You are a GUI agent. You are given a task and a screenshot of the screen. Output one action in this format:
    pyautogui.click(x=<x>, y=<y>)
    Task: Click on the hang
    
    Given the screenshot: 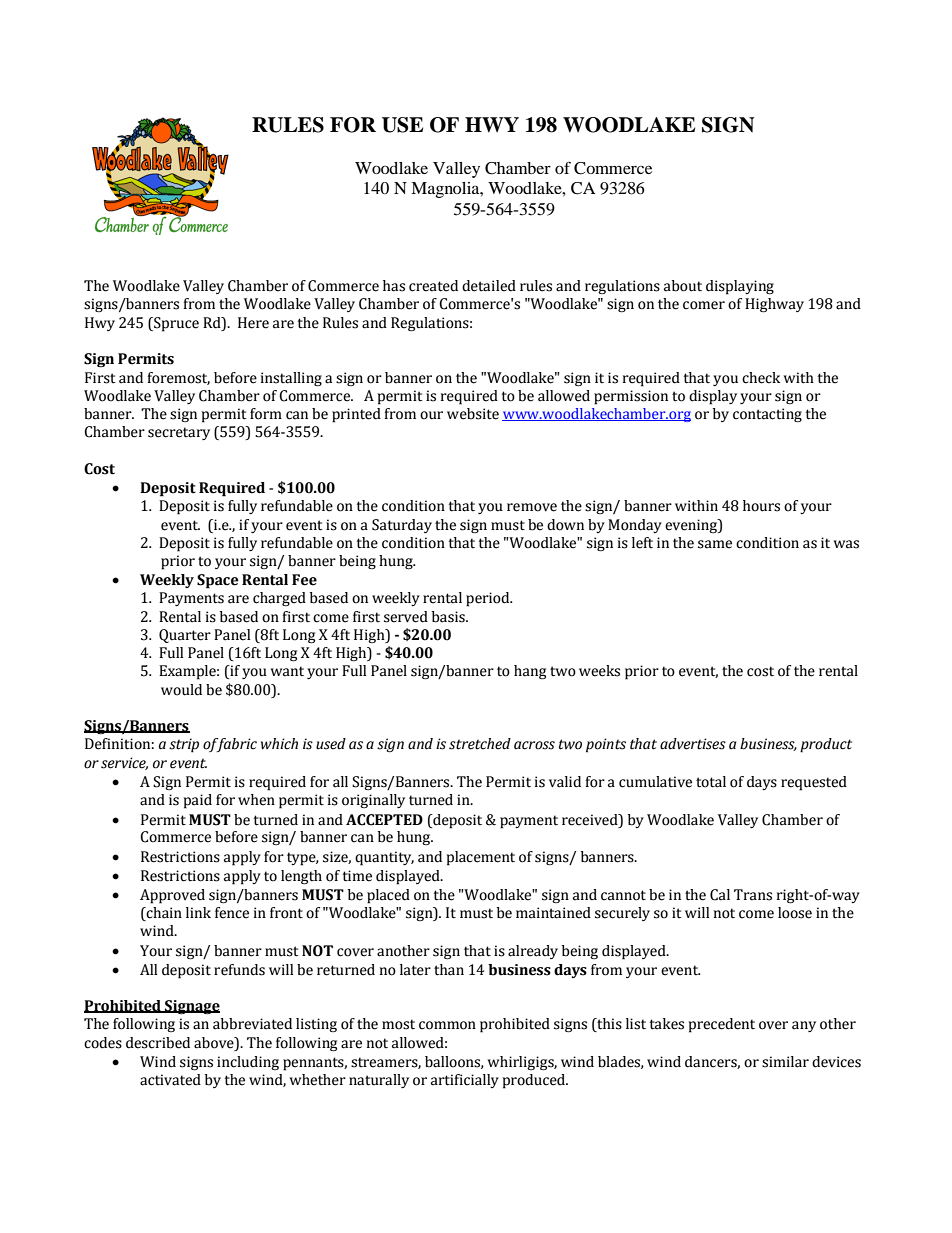 What is the action you would take?
    pyautogui.click(x=530, y=672)
